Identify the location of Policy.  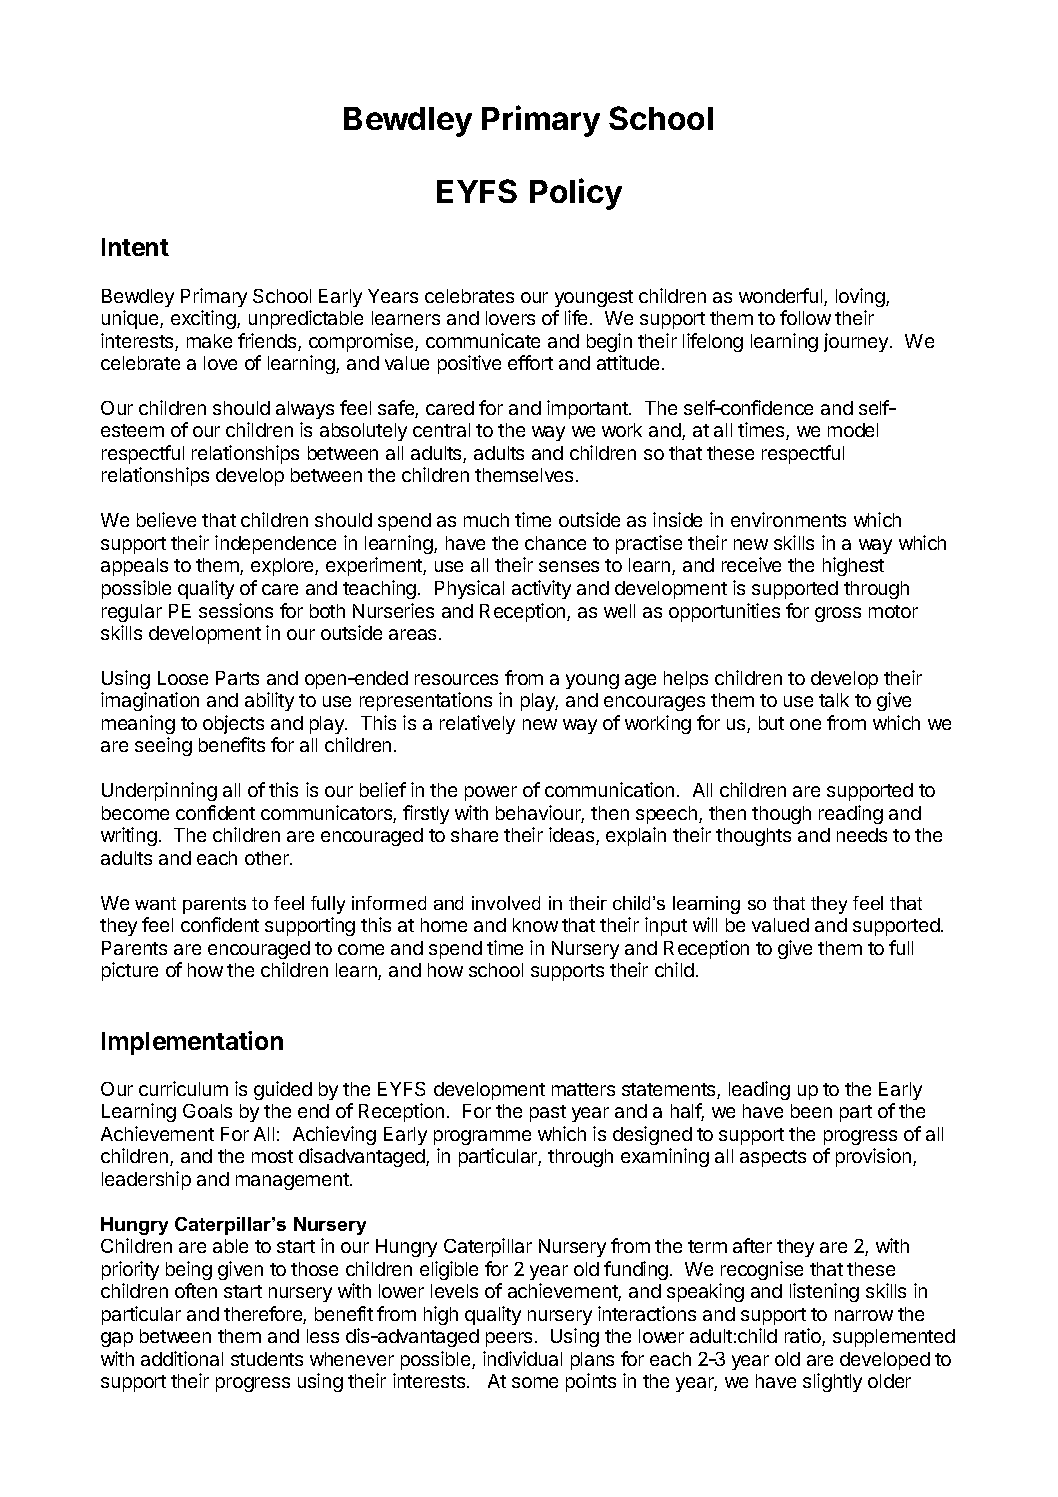
(576, 194).
